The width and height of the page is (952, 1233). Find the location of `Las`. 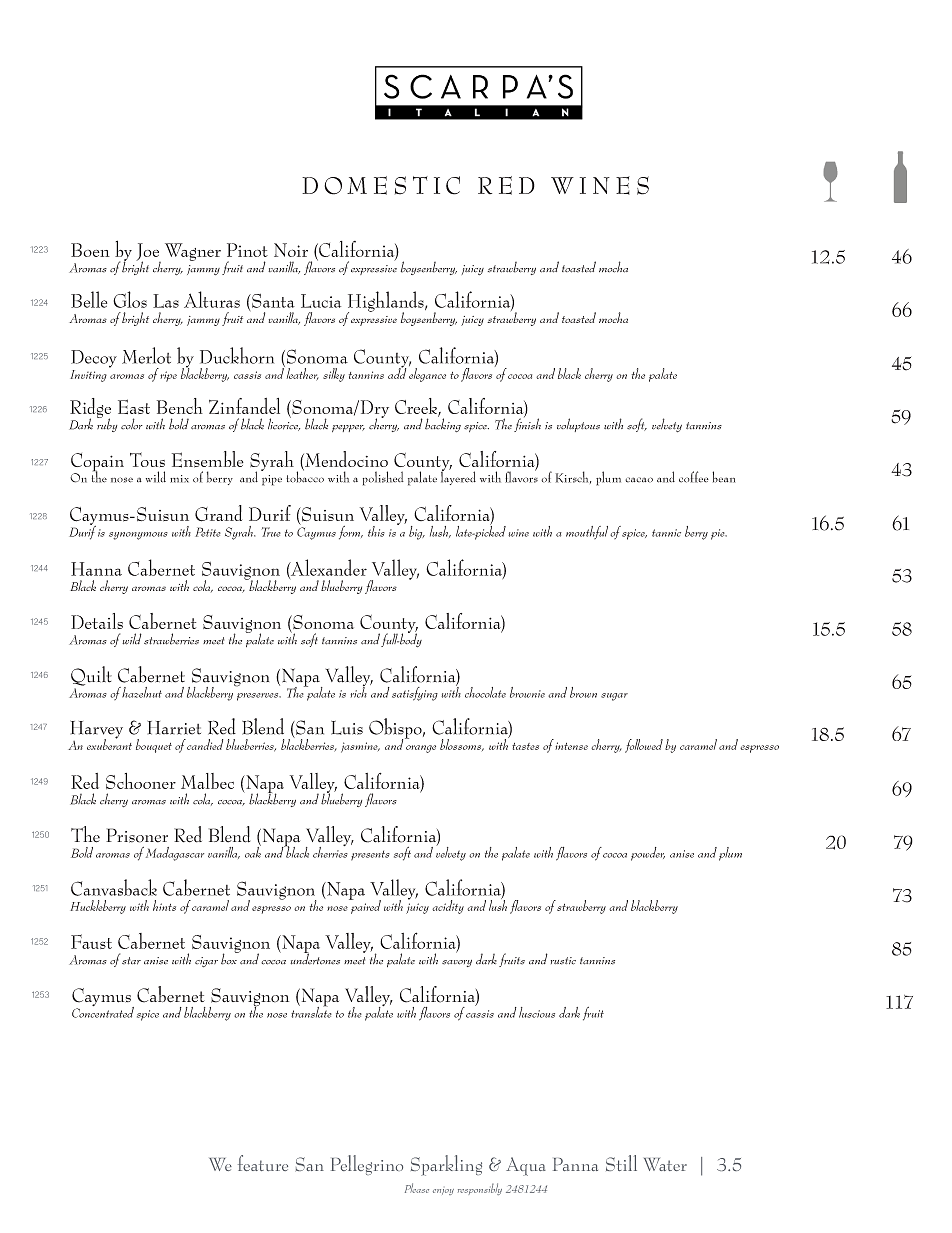

Las is located at coordinates (166, 301).
